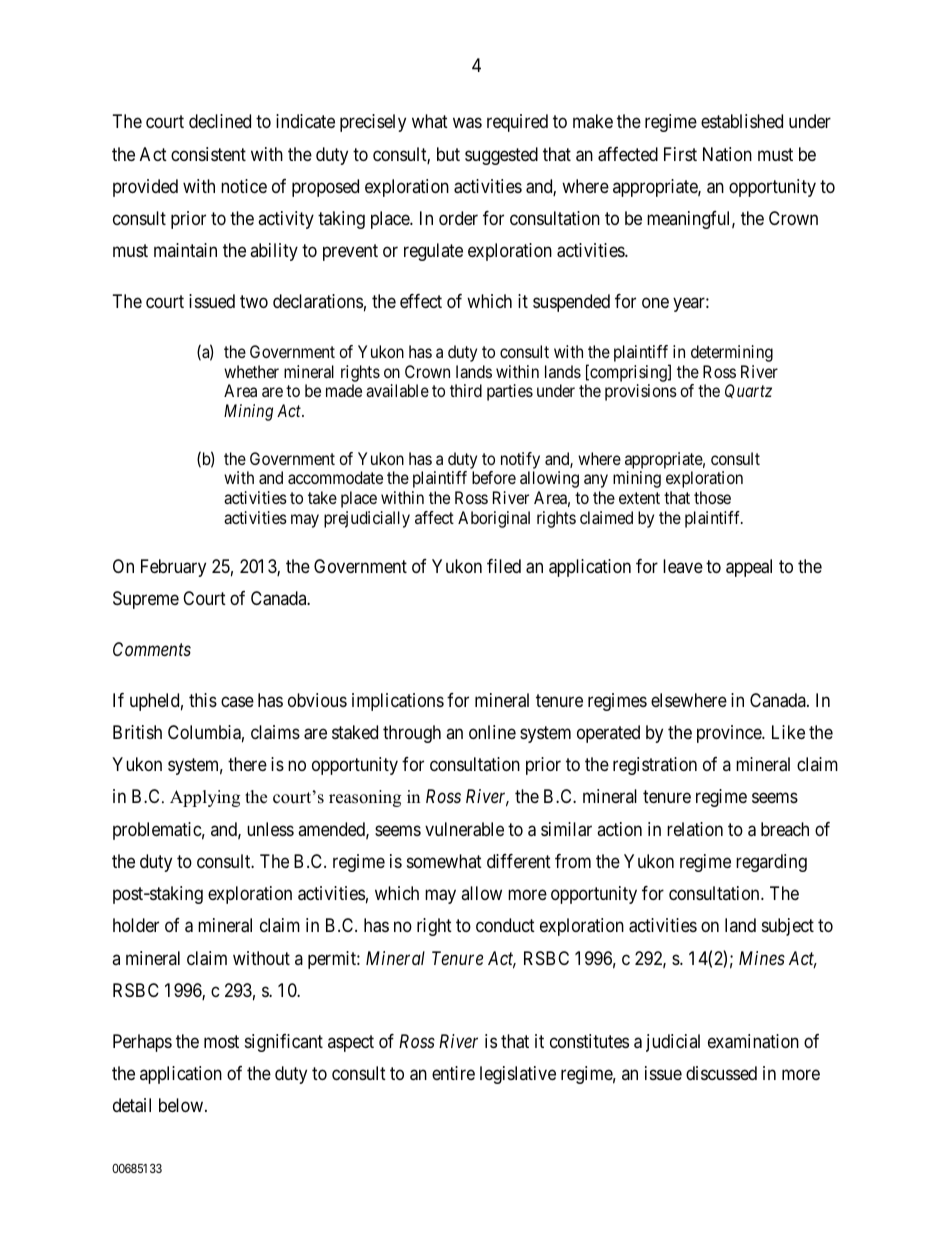  What do you see at coordinates (680, 154) in the screenshot?
I see `First` at bounding box center [680, 154].
